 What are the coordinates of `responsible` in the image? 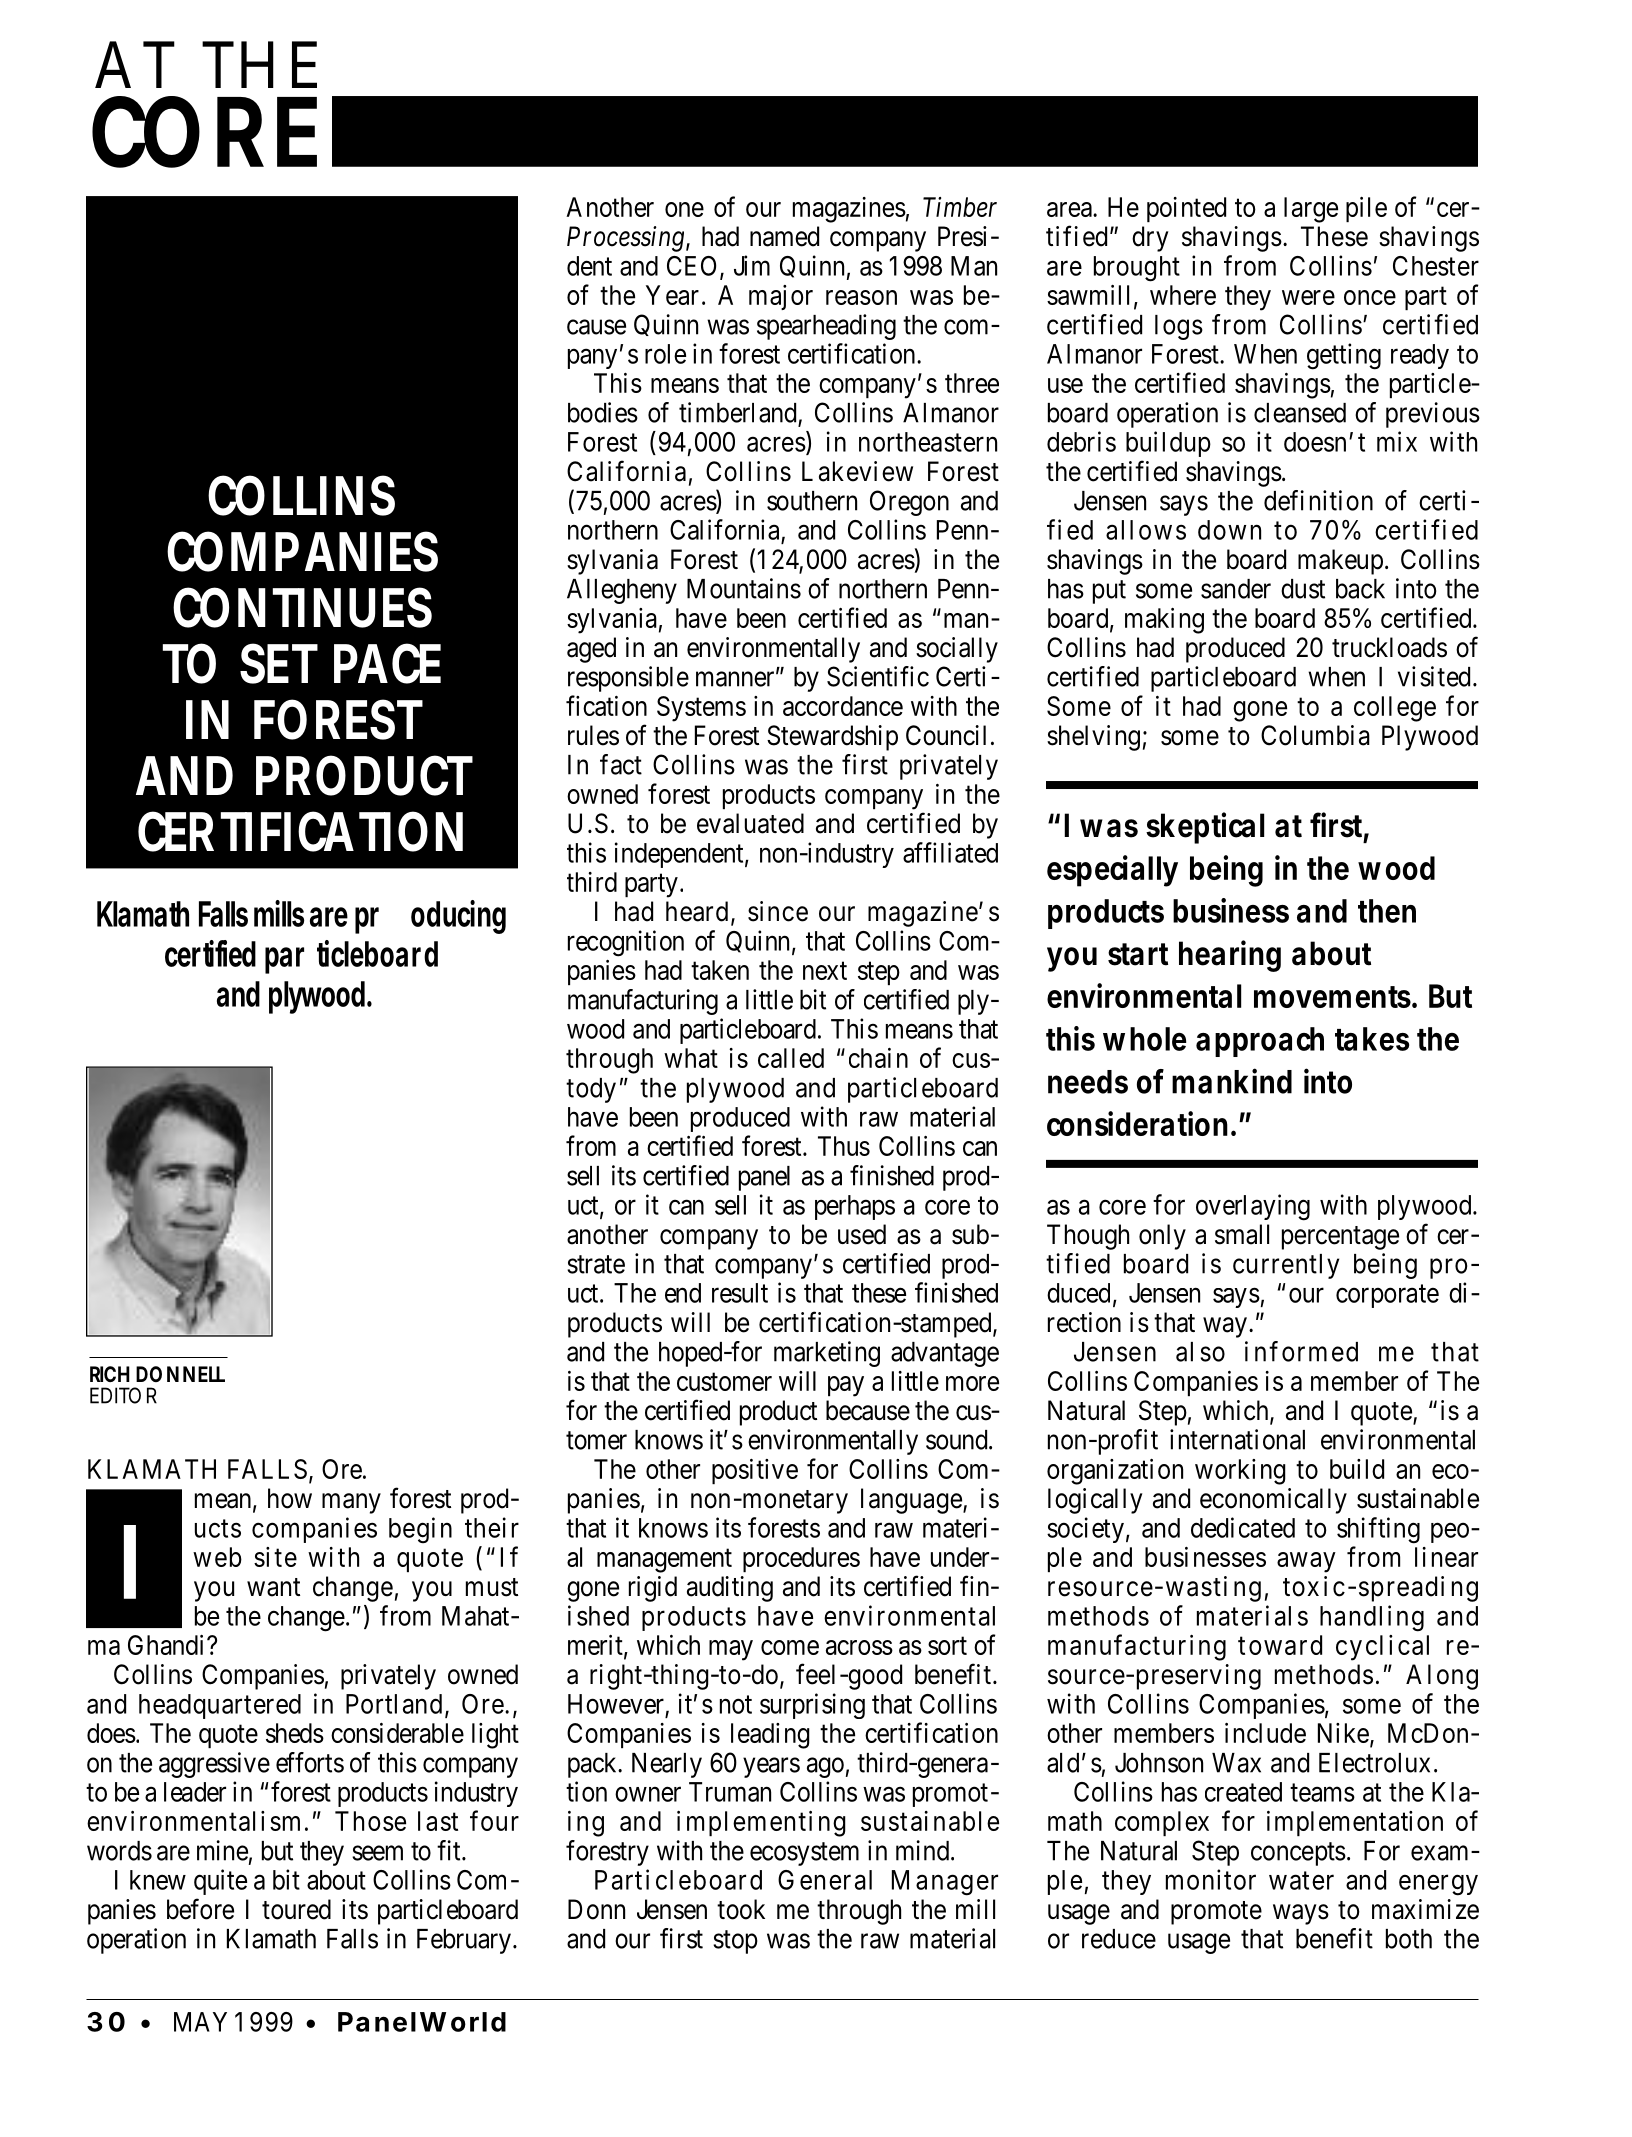 It's located at (628, 679).
